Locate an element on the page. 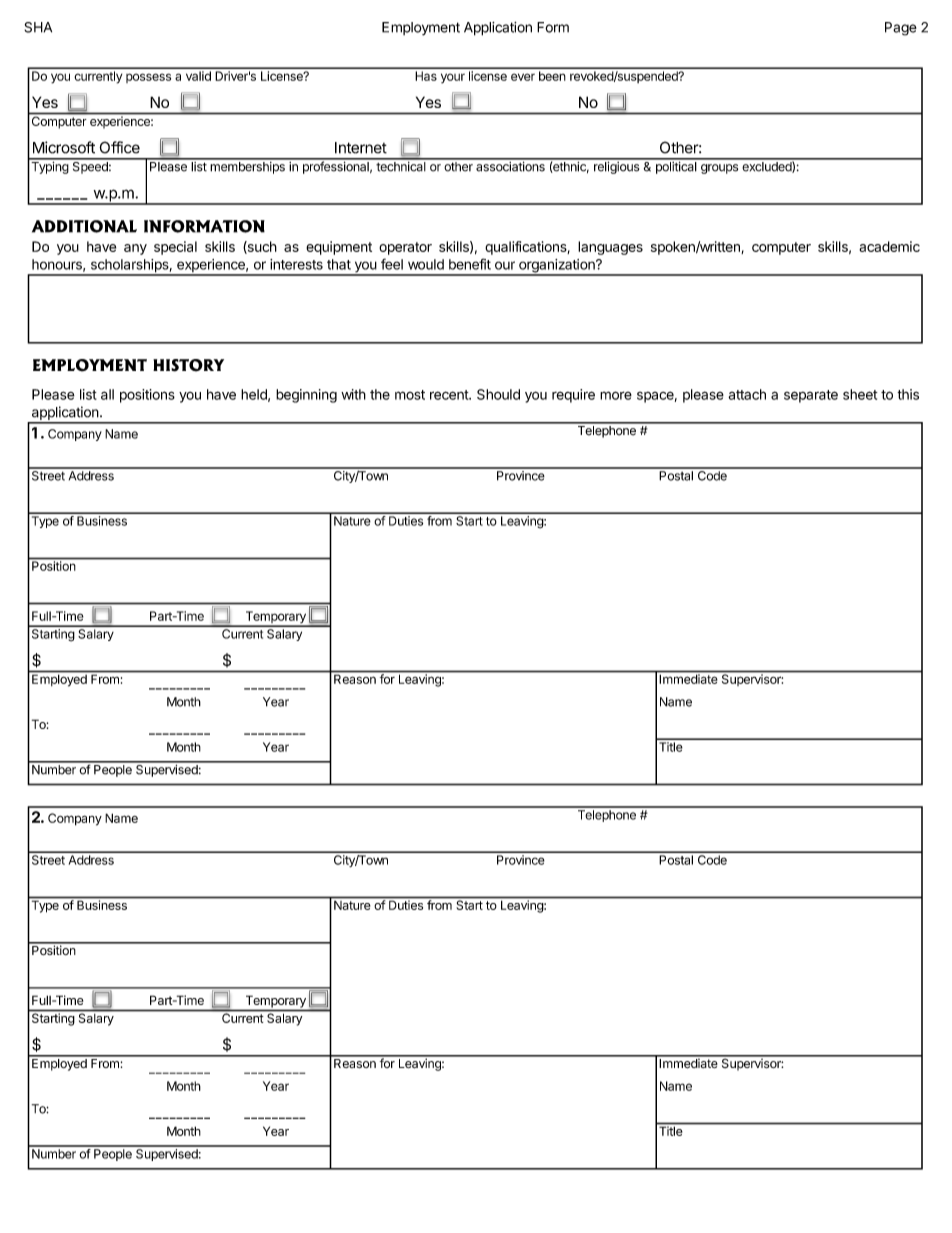  groups is located at coordinates (719, 169).
